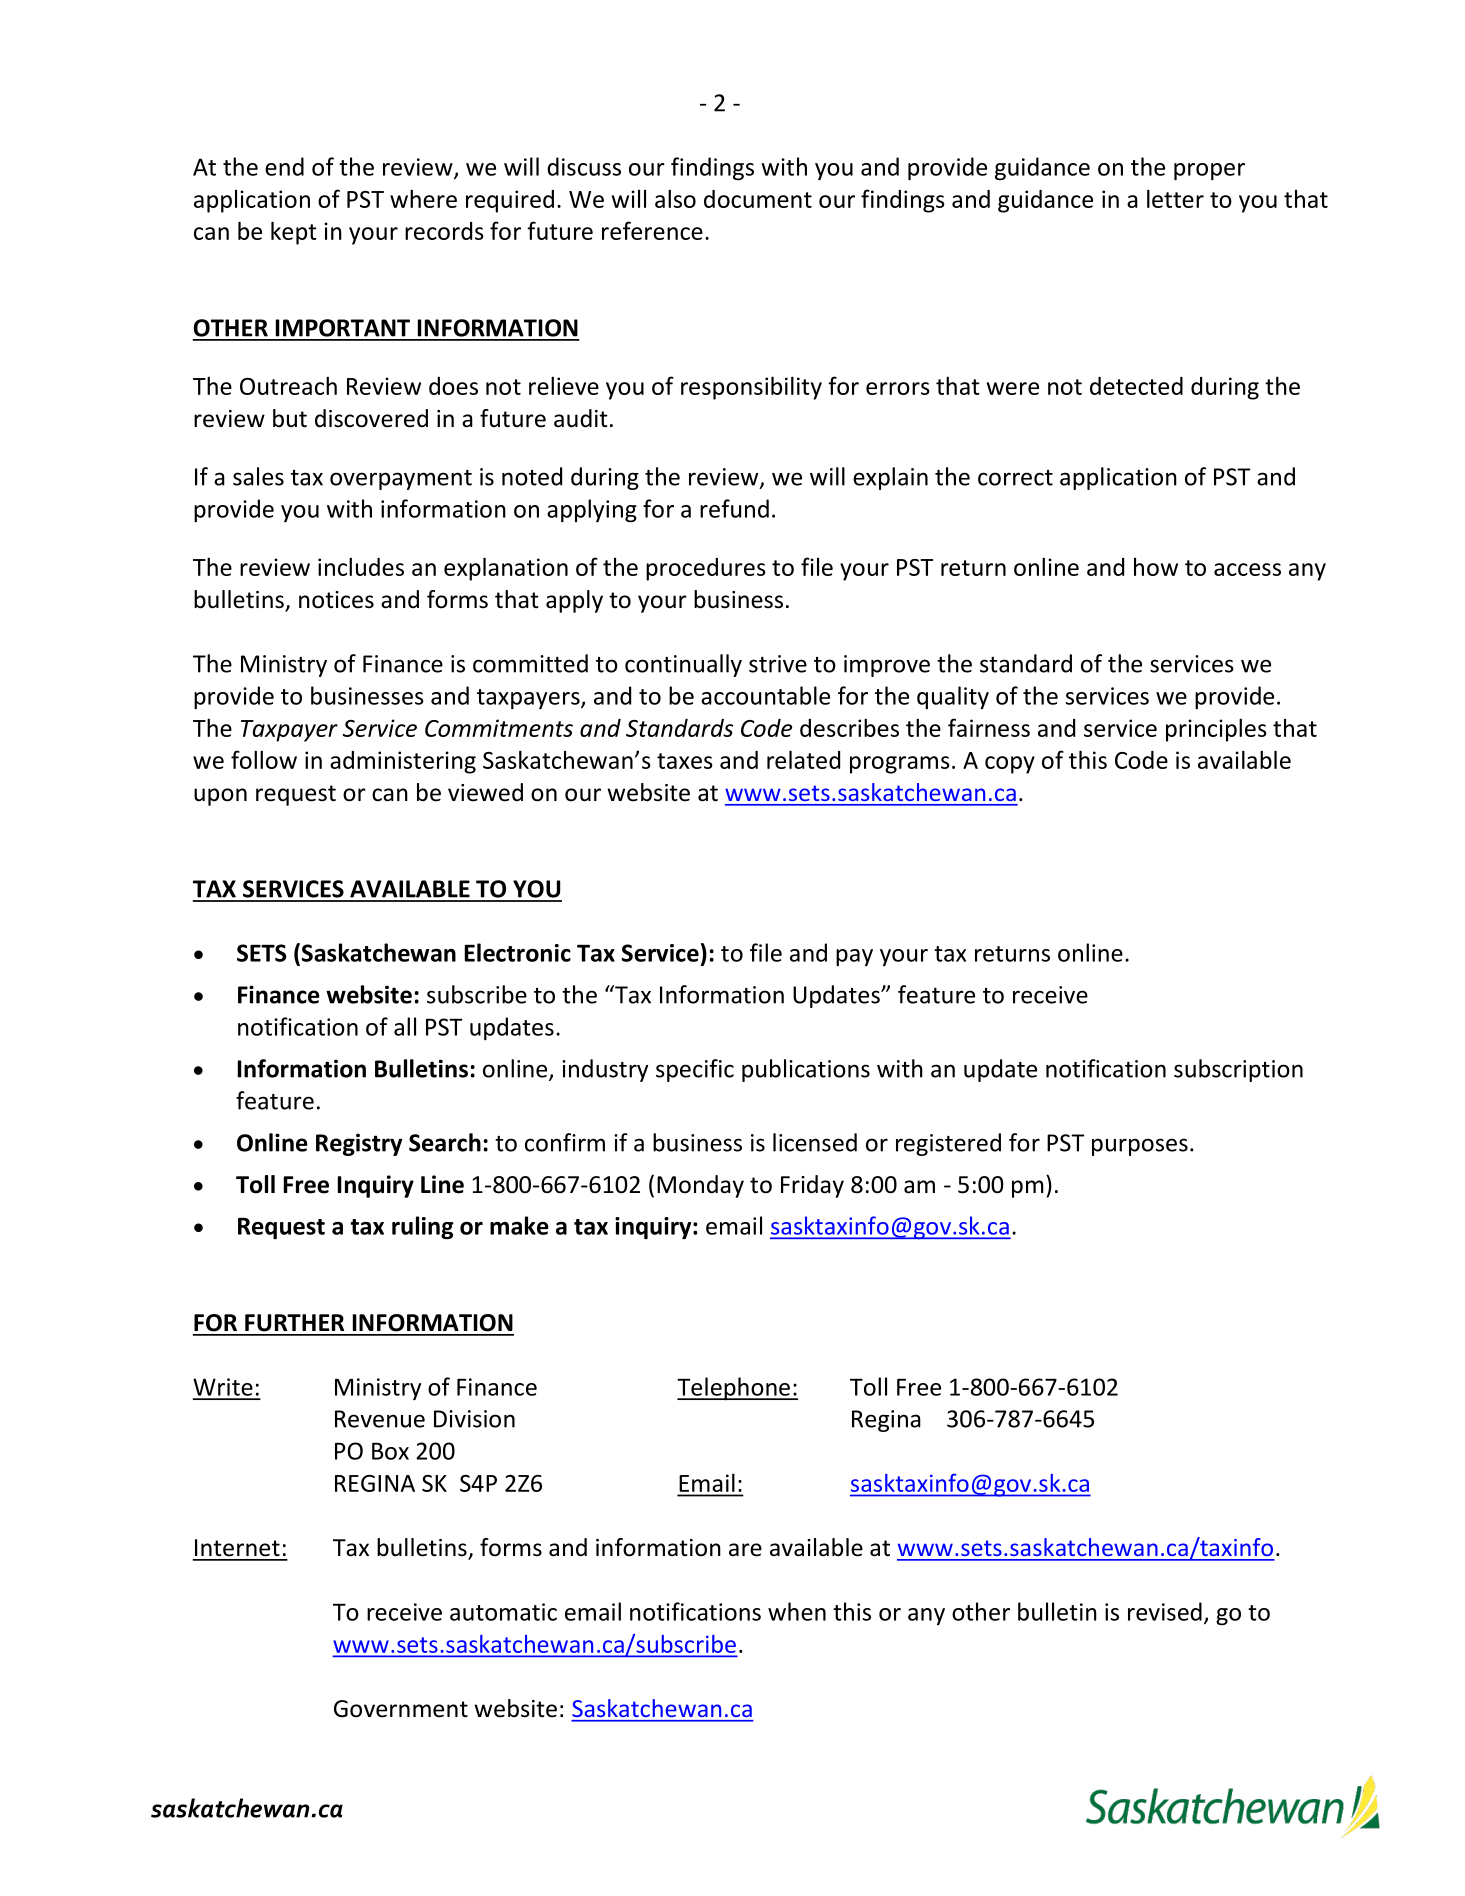 Image resolution: width=1465 pixels, height=1896 pixels. Describe the element at coordinates (1175, 198) in the image. I see `letter` at that location.
